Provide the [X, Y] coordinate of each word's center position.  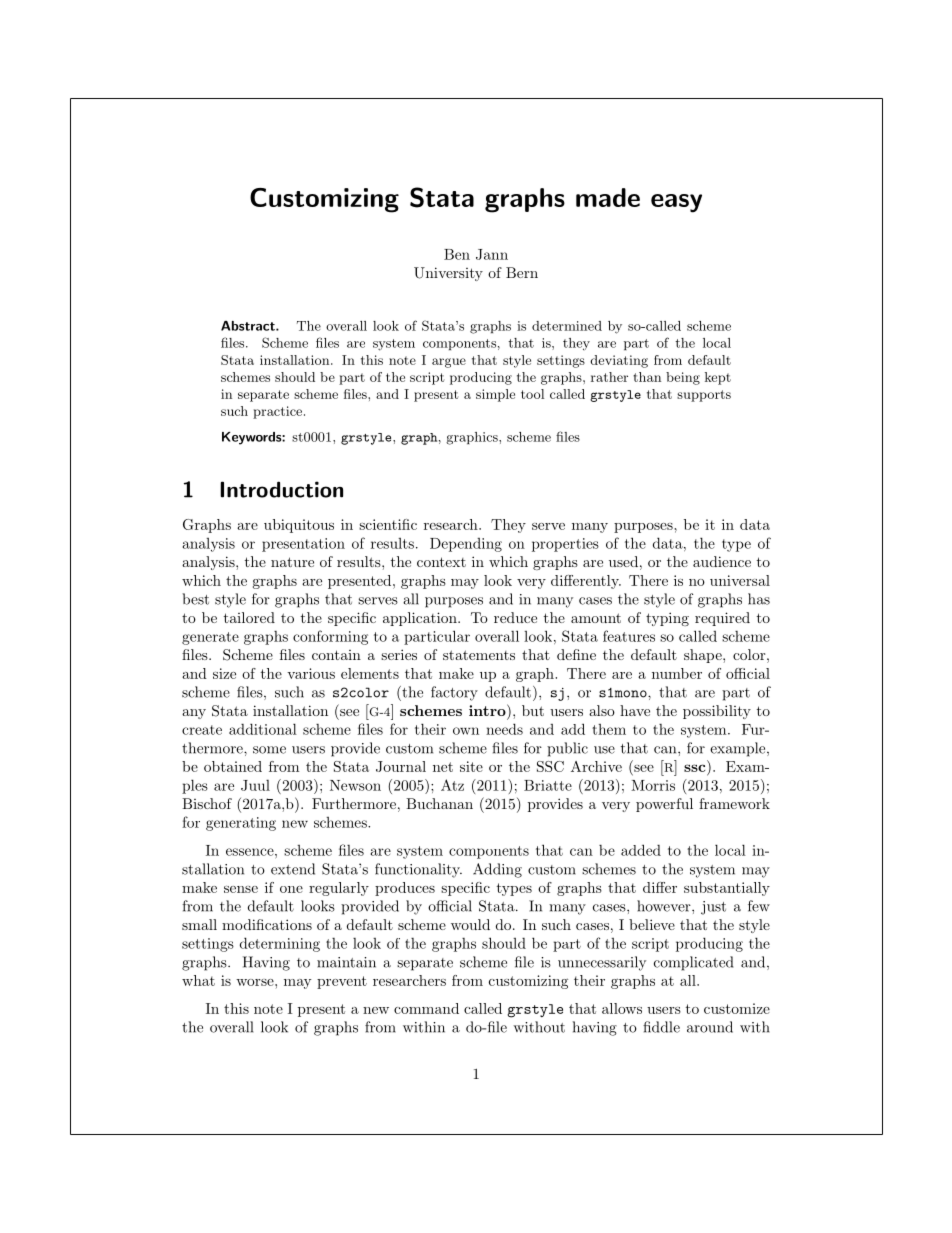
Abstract [249, 326]
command [426, 1008]
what [198, 980]
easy [676, 203]
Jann [492, 254]
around [710, 1027]
